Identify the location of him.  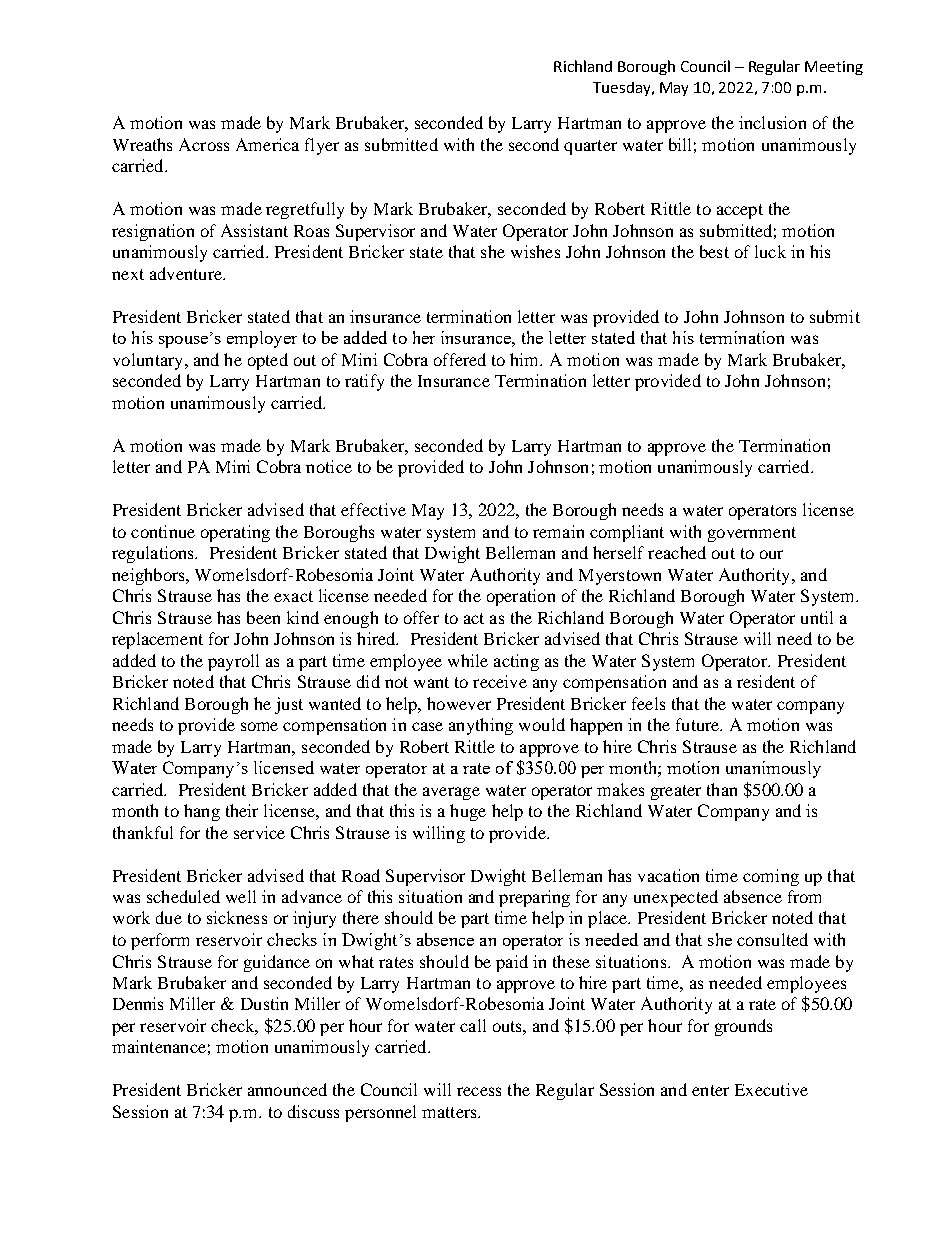
(526, 359).
